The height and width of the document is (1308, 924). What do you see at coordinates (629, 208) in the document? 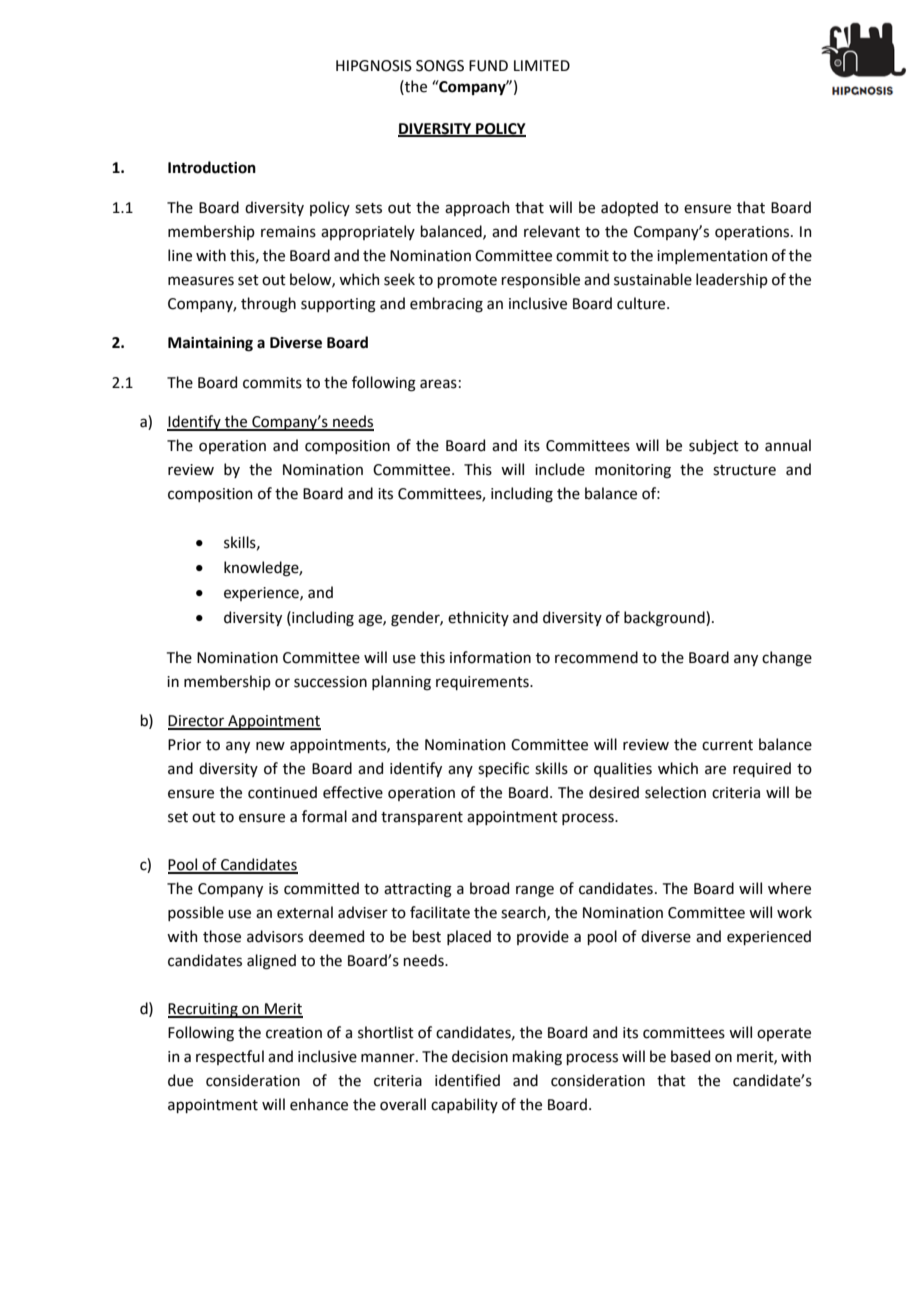
I see `adopted` at bounding box center [629, 208].
